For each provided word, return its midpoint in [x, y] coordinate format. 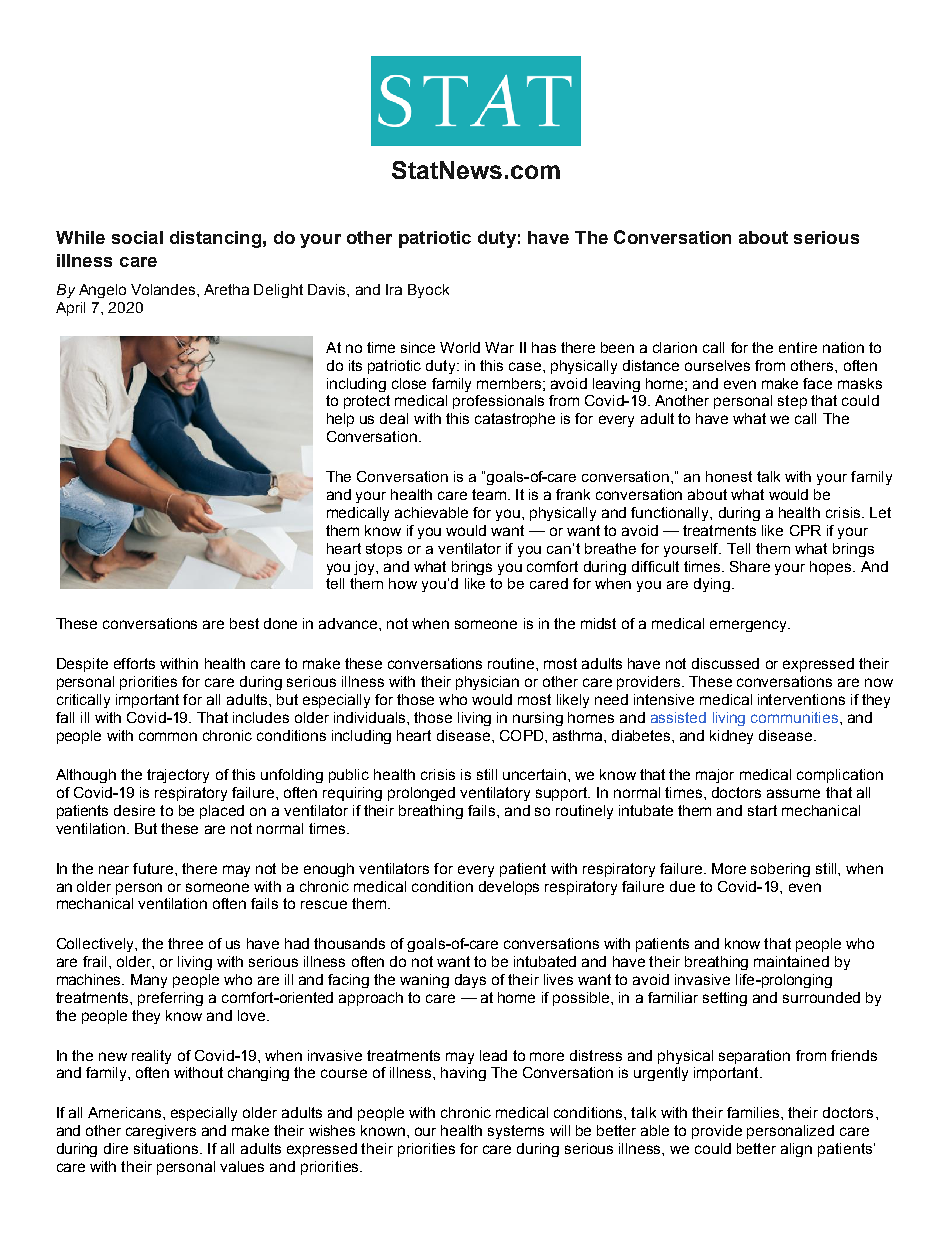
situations [167, 1148]
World [460, 347]
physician [487, 683]
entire [798, 347]
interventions [801, 699]
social [137, 237]
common [168, 736]
